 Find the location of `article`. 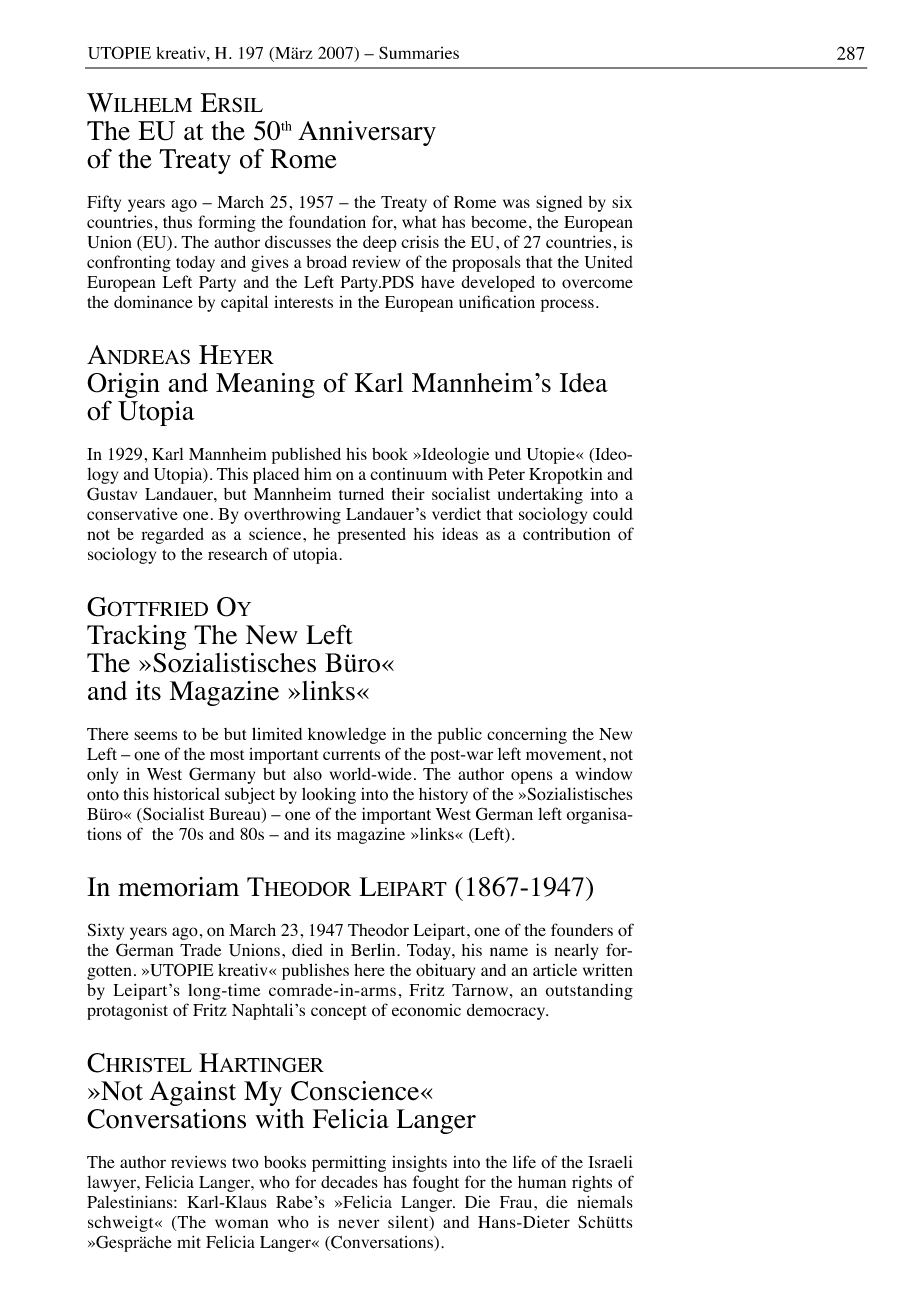

article is located at coordinates (555, 970).
